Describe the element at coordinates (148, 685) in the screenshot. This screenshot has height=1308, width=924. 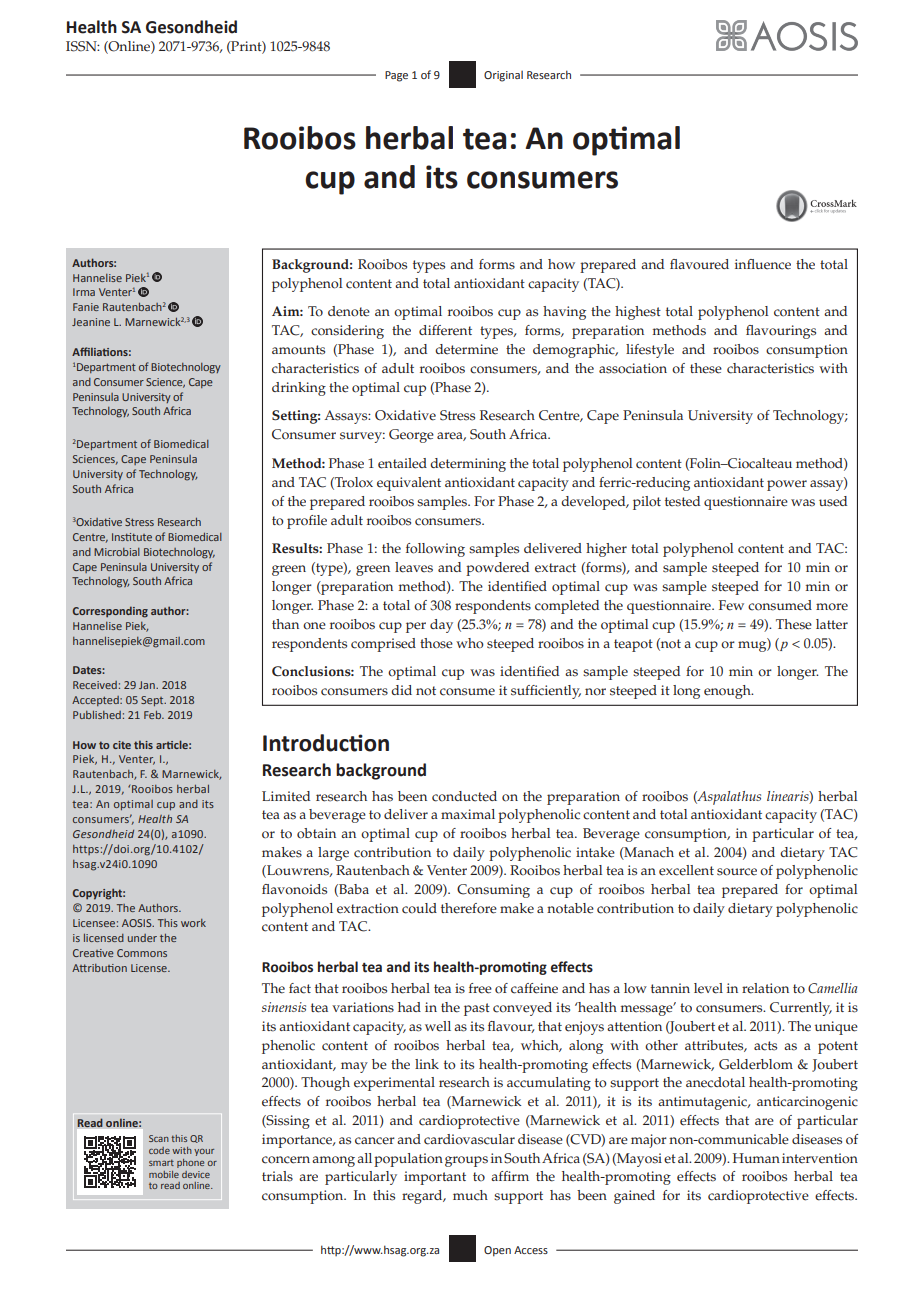
I see `Jan` at that location.
